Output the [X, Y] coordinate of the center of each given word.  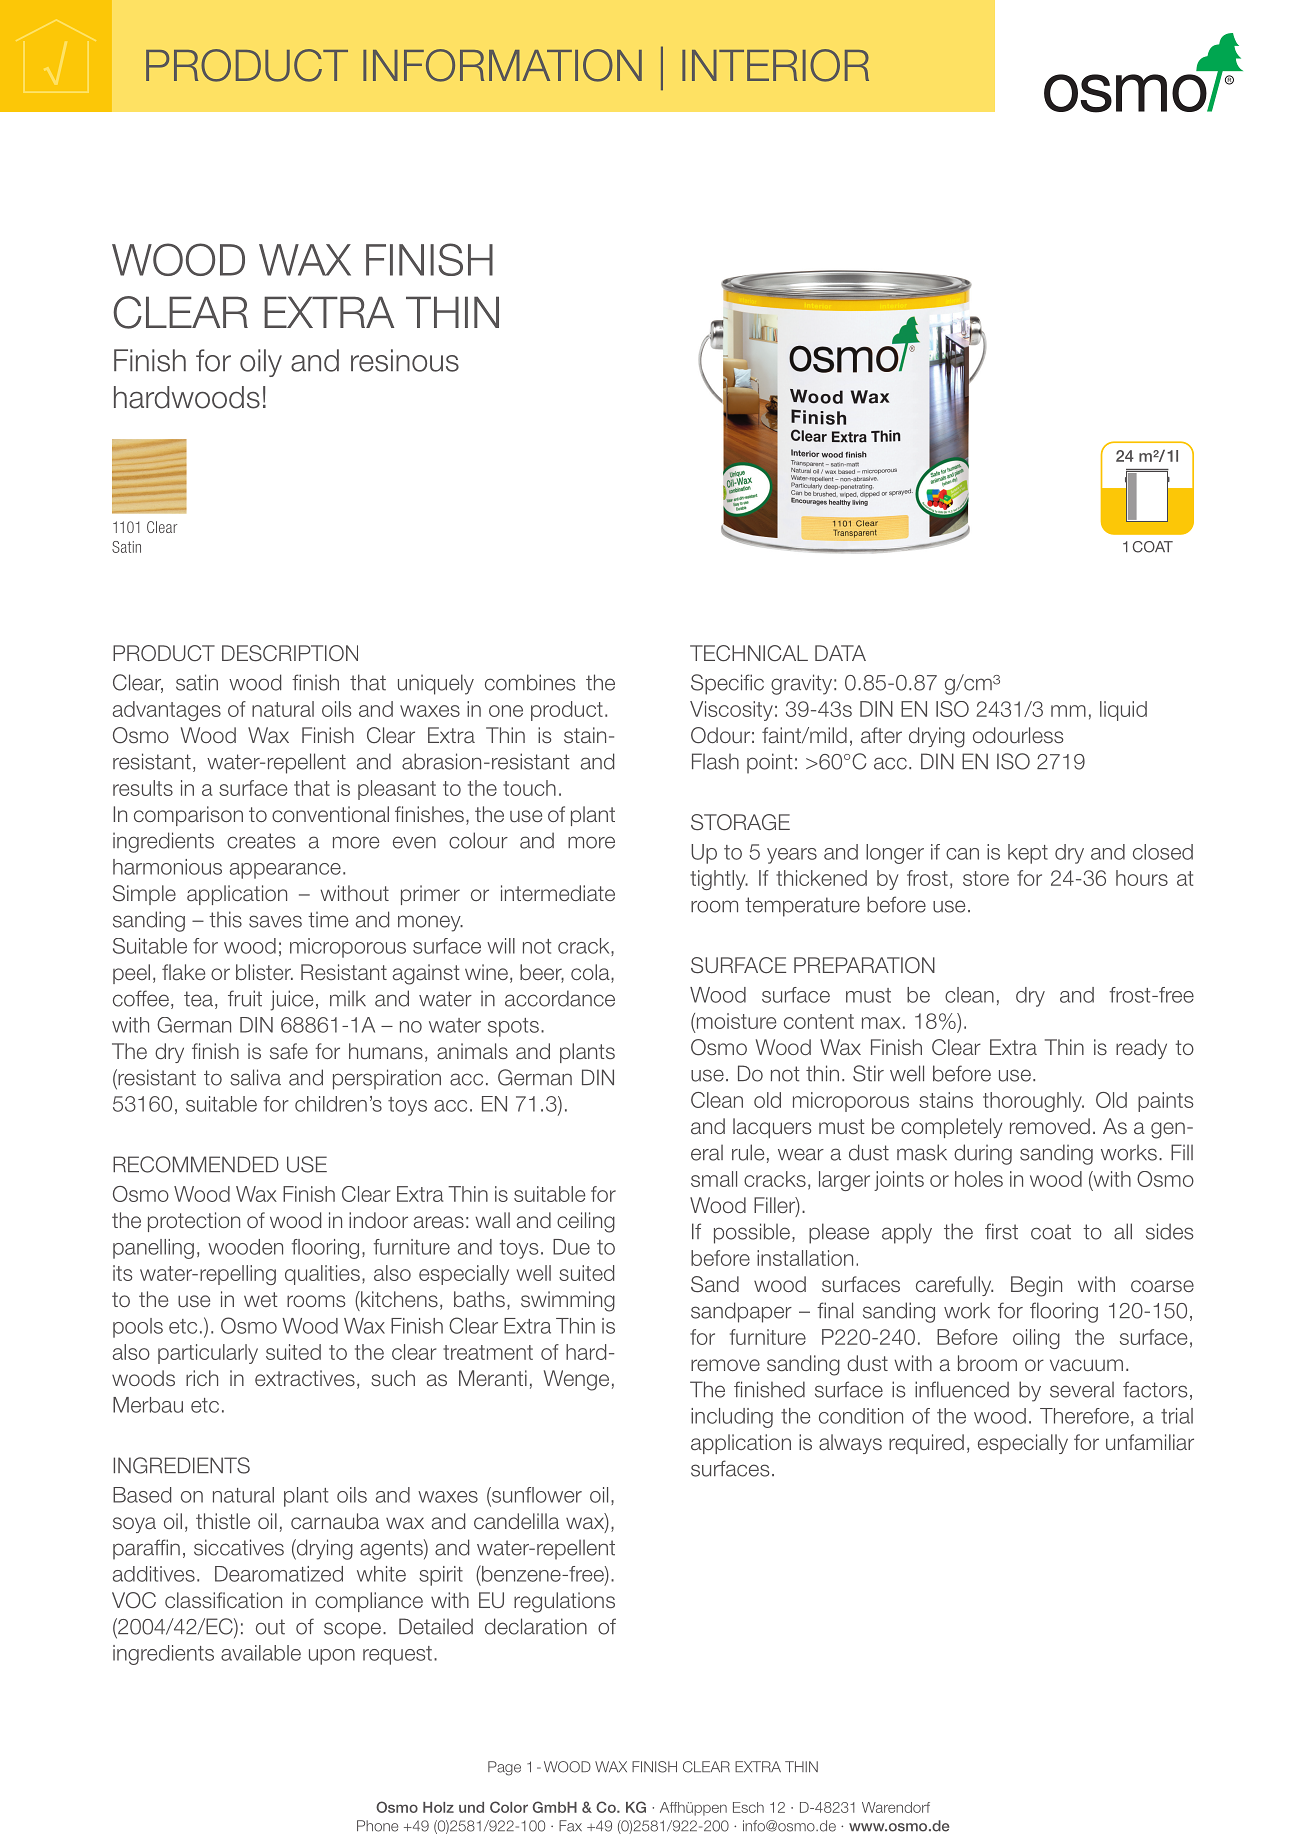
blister [264, 972]
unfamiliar [1150, 1442]
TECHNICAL [749, 653]
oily [261, 363]
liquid [1123, 711]
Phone [377, 1826]
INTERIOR [775, 65]
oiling [1036, 1339]
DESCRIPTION [290, 653]
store [986, 878]
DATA [840, 653]
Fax [570, 1826]
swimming [568, 1301]
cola [591, 973]
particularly [208, 1354]
